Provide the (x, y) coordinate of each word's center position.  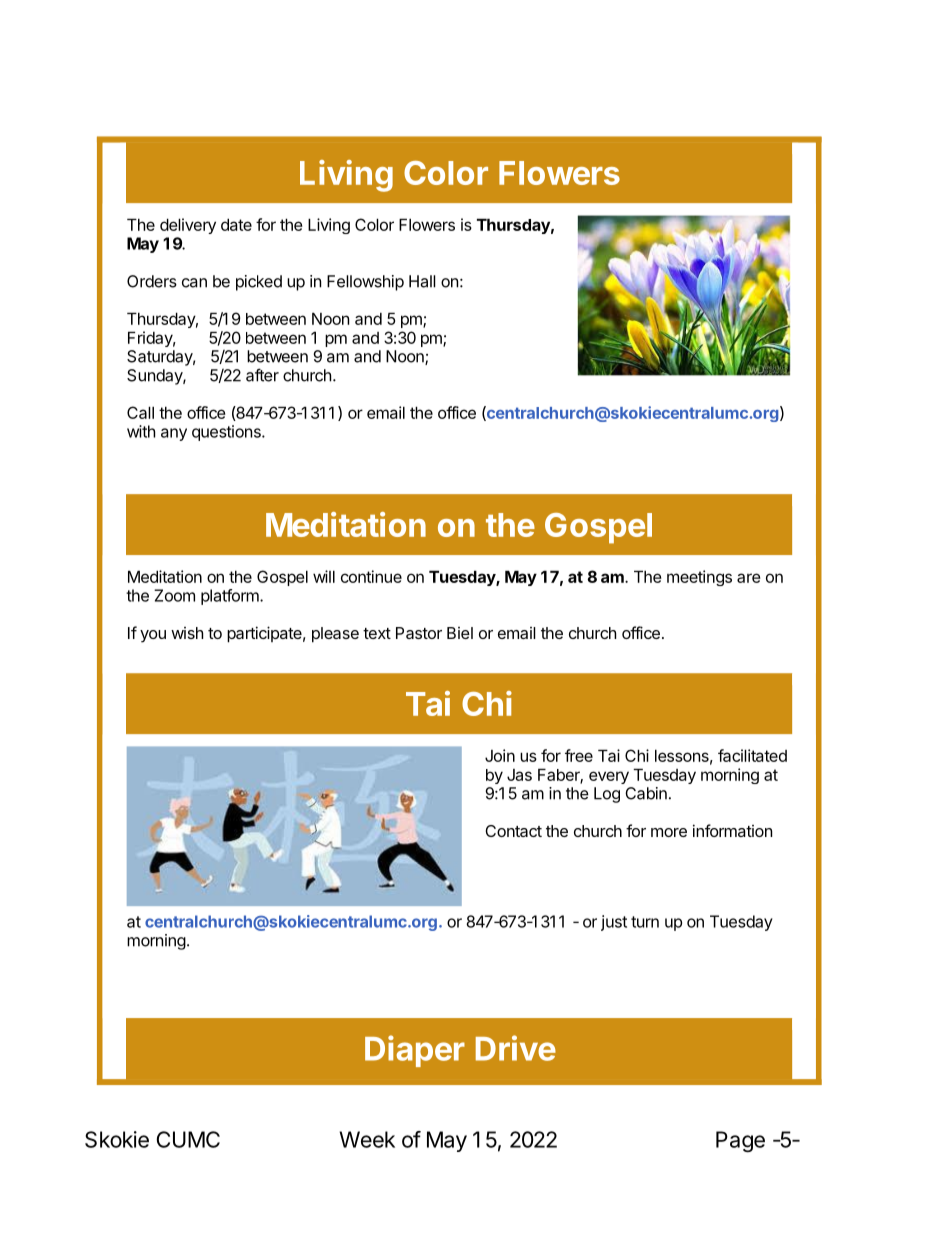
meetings (699, 578)
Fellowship (365, 283)
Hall (422, 281)
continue (371, 576)
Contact (513, 831)
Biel (460, 633)
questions (227, 433)
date (236, 224)
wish (187, 633)
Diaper (415, 1051)
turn (645, 922)
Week (367, 1139)
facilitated (752, 755)
